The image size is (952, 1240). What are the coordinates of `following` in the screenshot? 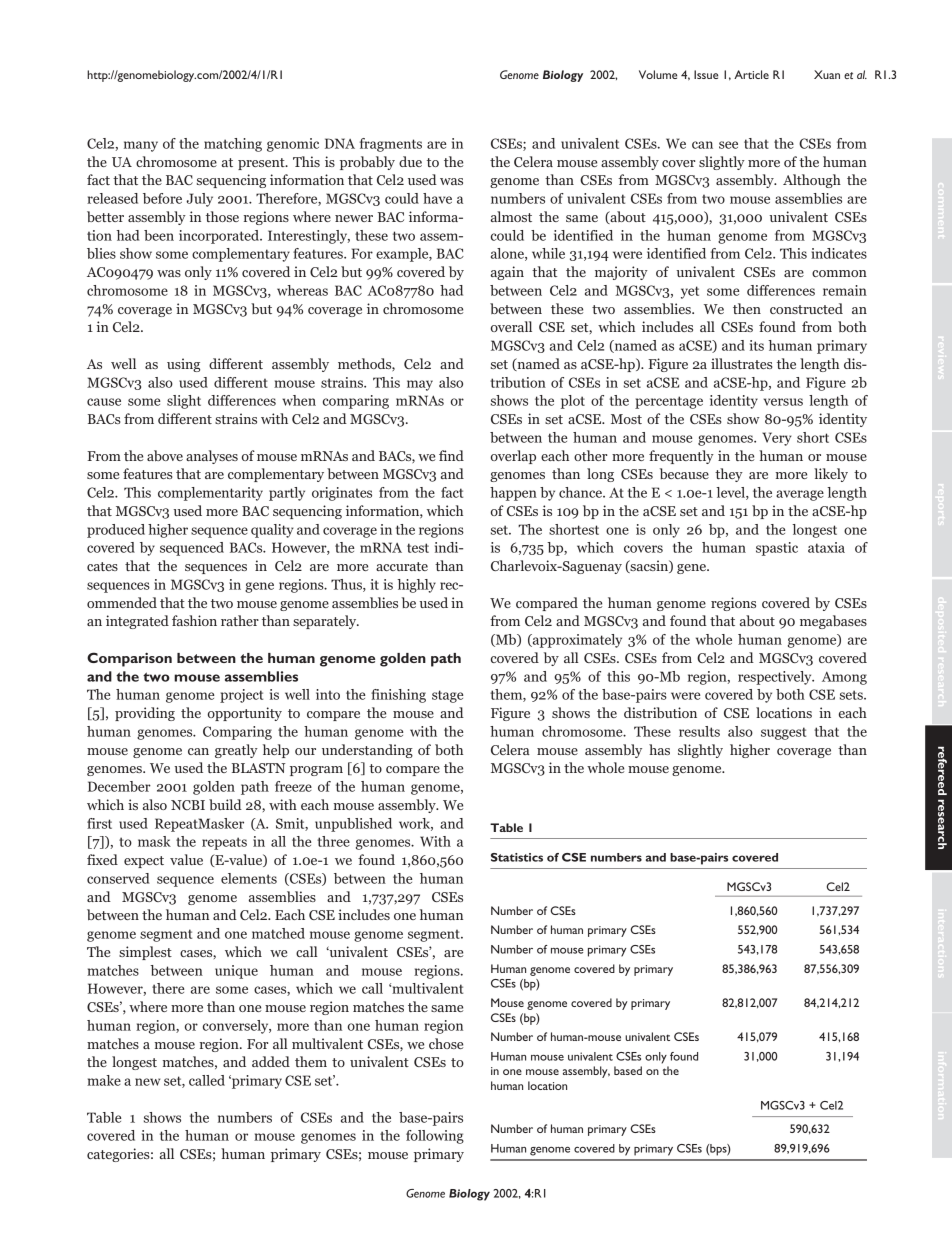 It's located at (435, 1137).
